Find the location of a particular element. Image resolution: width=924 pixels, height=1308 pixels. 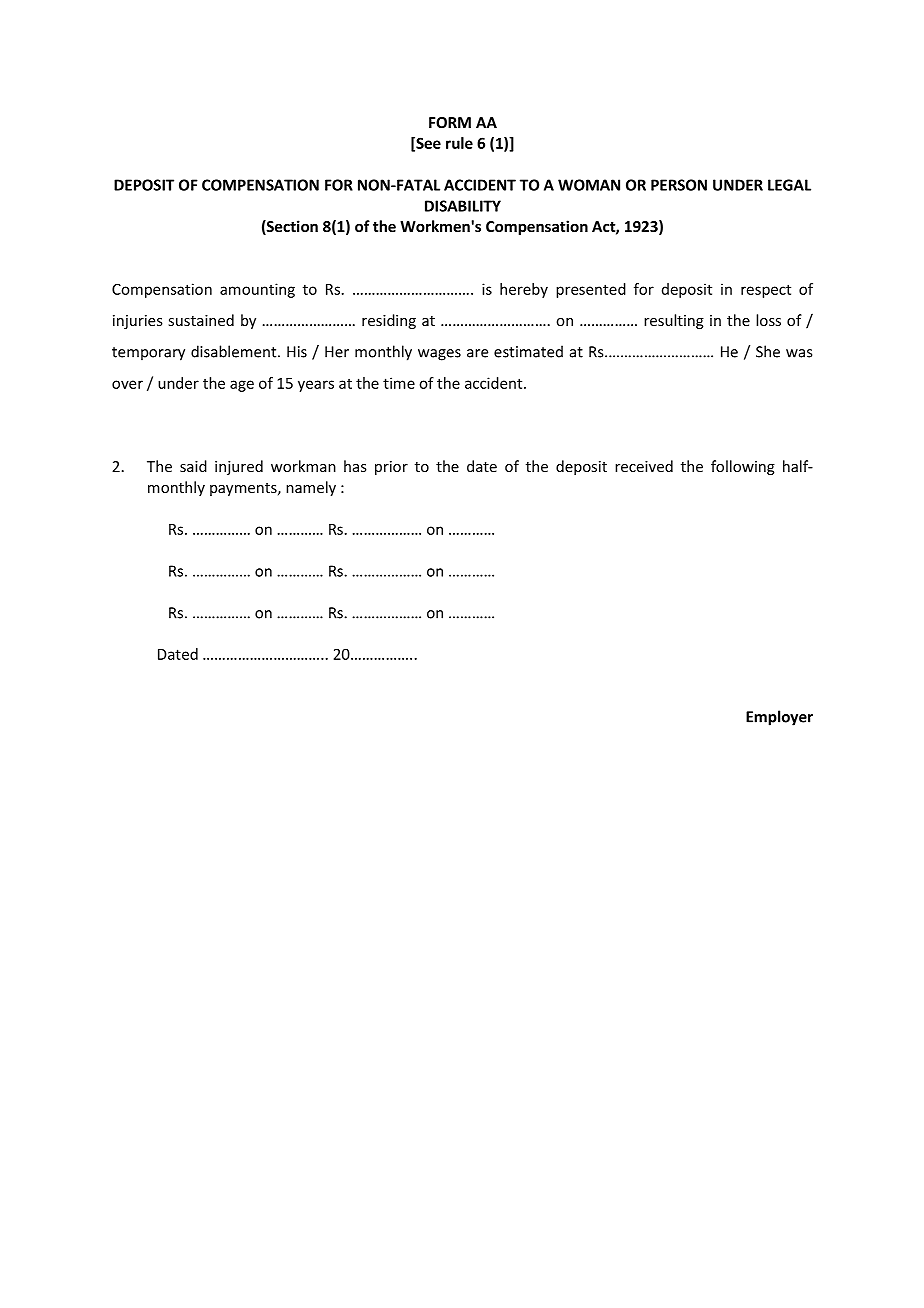

rule is located at coordinates (459, 143).
